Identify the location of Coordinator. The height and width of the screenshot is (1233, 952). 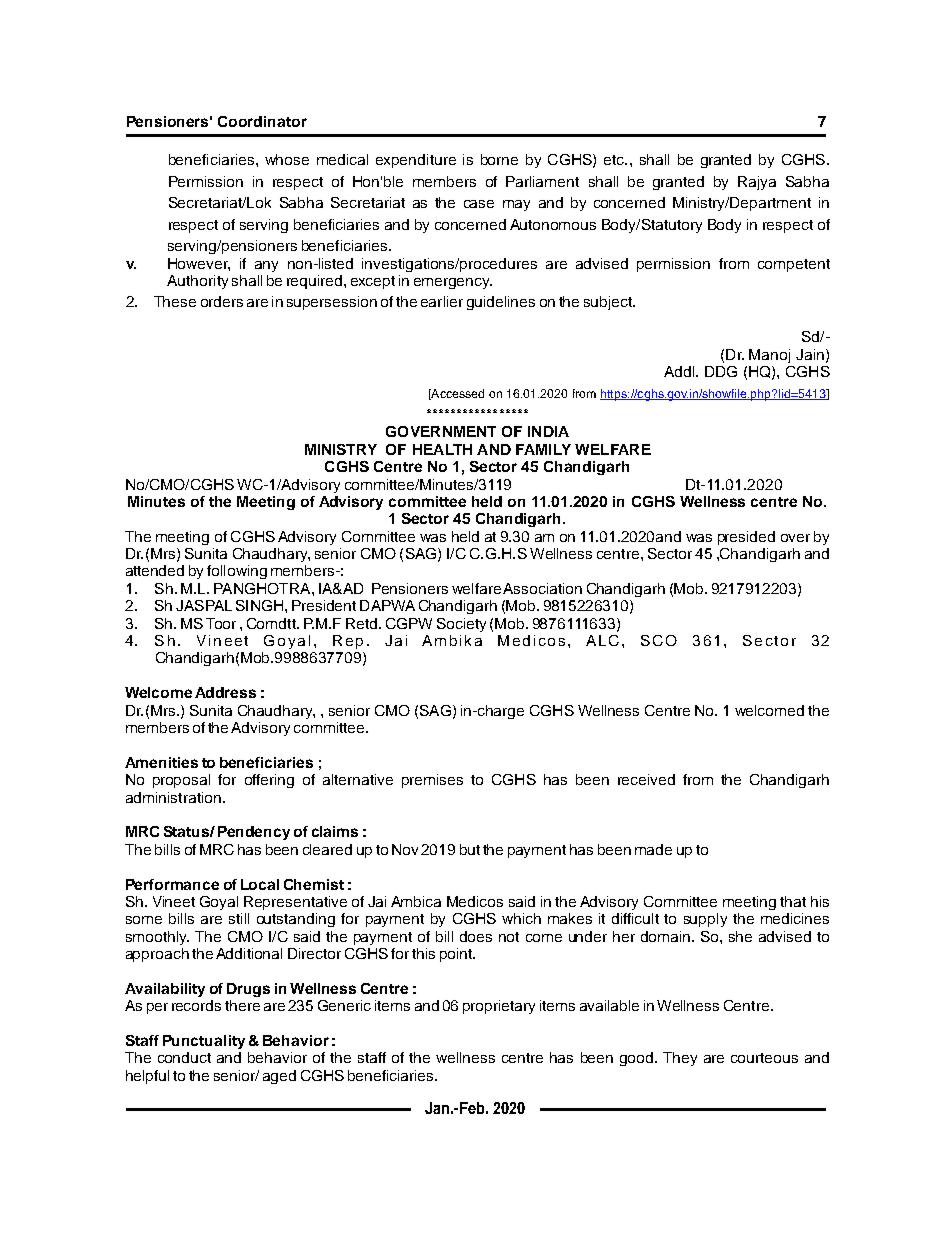
(262, 121).
